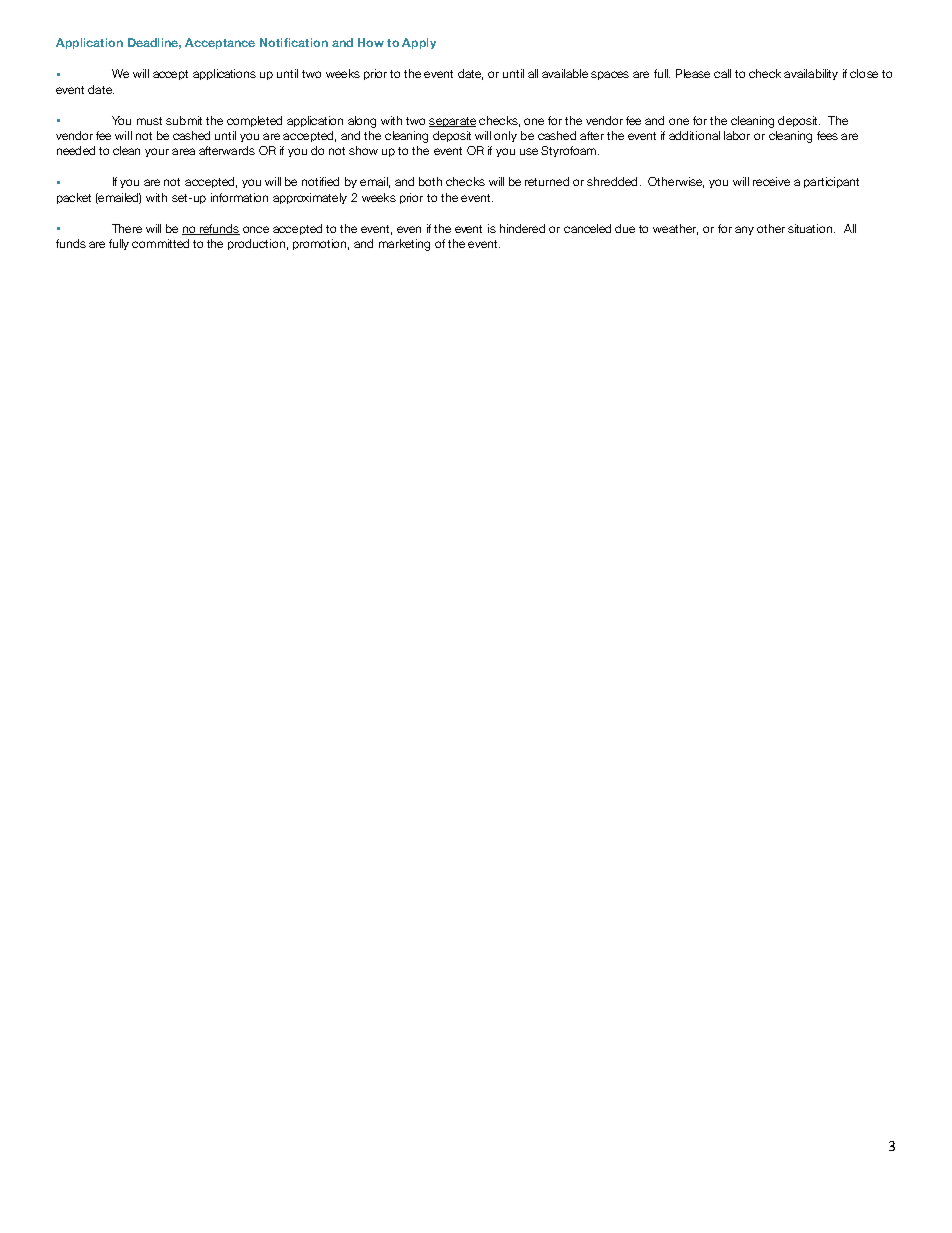  What do you see at coordinates (722, 73) in the screenshot?
I see `call` at bounding box center [722, 73].
